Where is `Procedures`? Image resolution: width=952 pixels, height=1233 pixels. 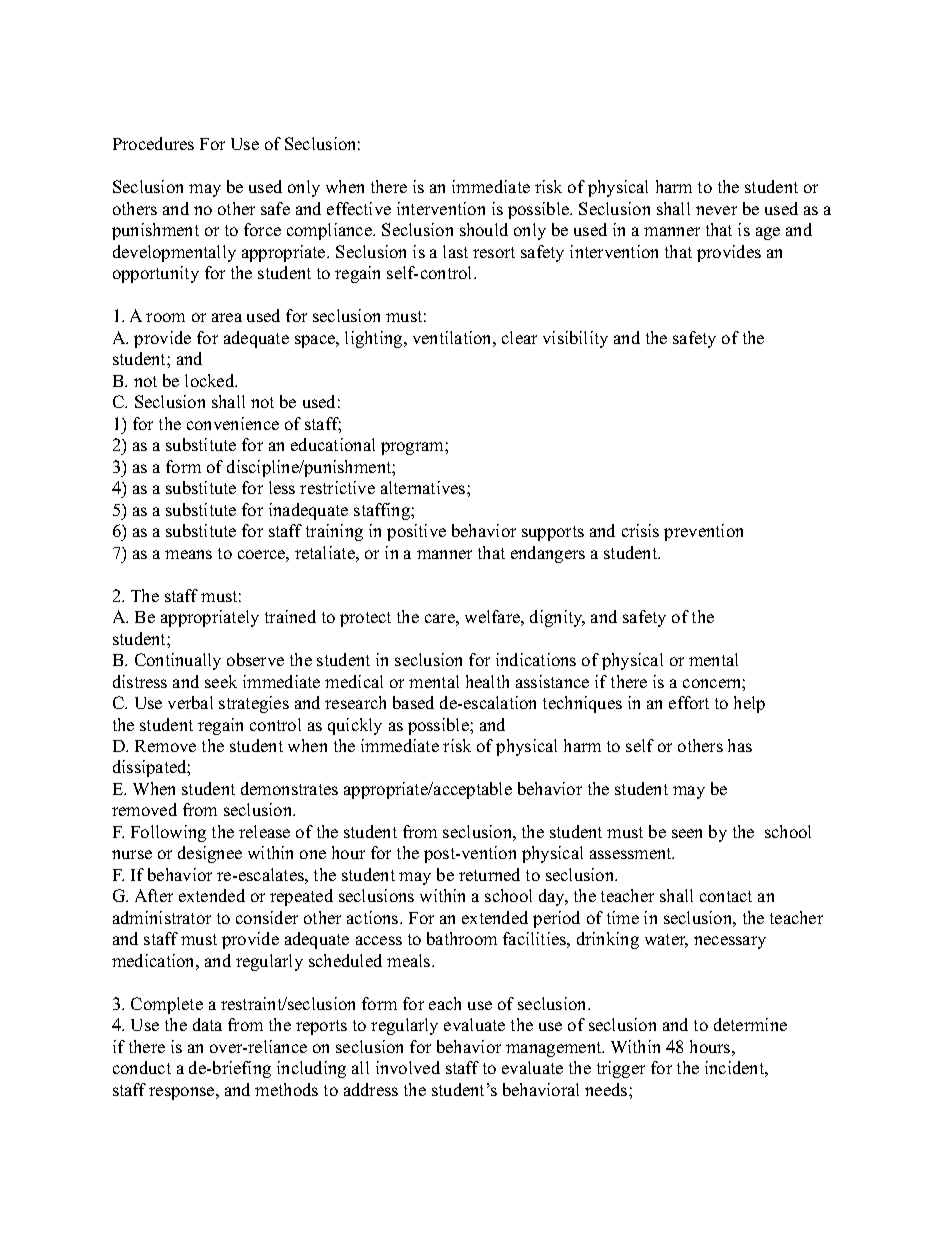 Procedures is located at coordinates (153, 143).
